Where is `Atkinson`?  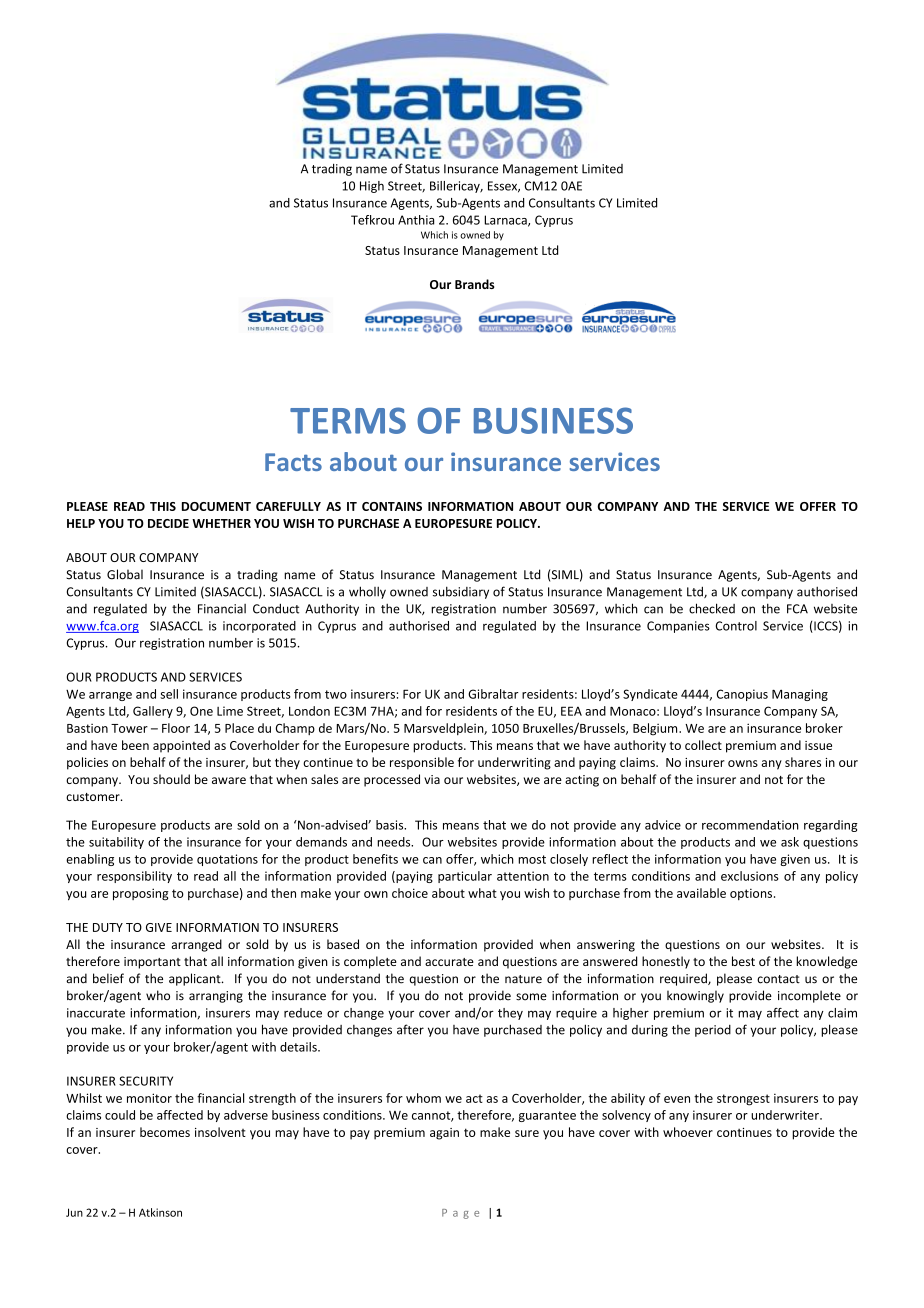 Atkinson is located at coordinates (160, 1212).
